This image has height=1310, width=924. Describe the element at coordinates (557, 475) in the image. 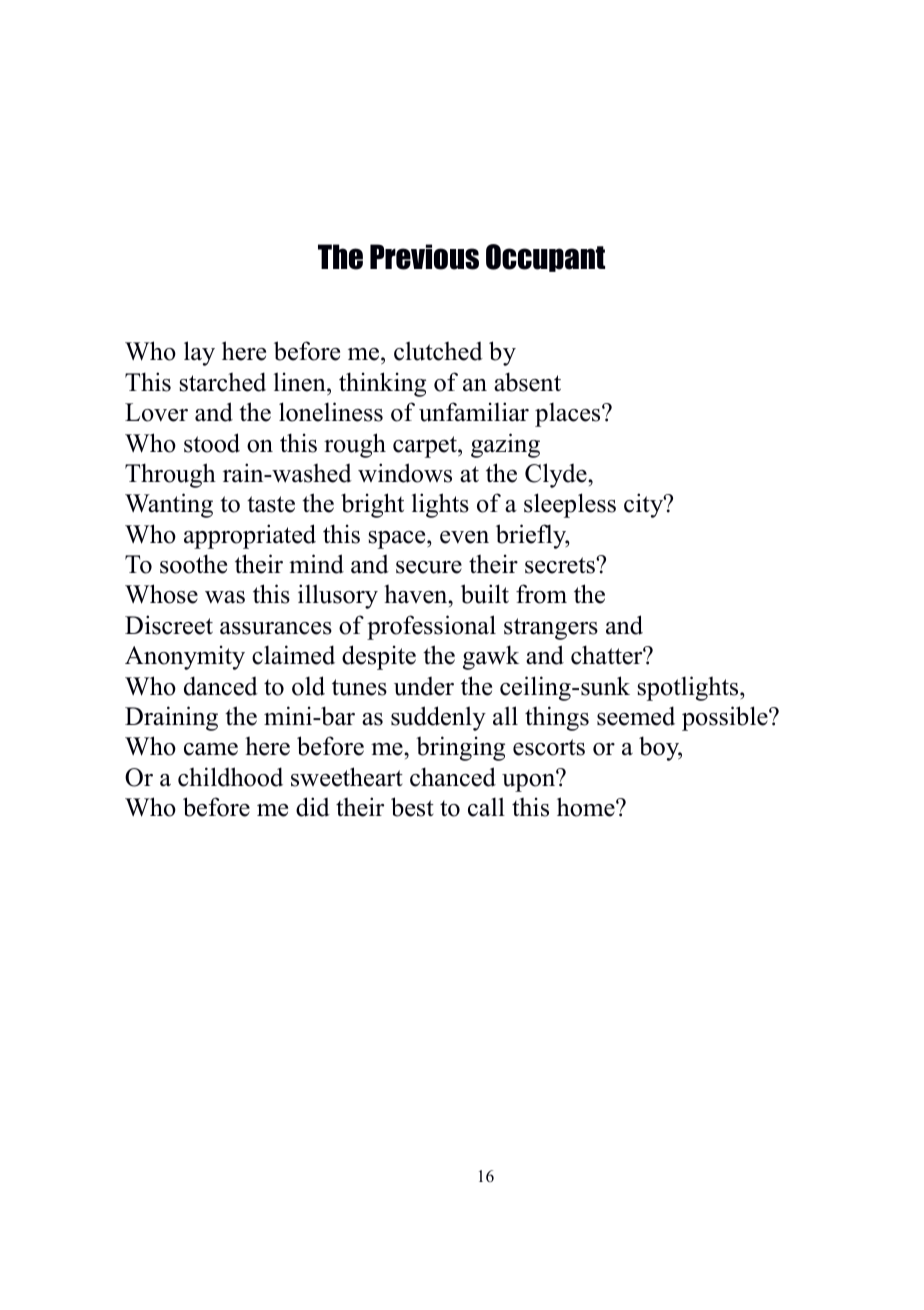

I see `Clyde` at that location.
